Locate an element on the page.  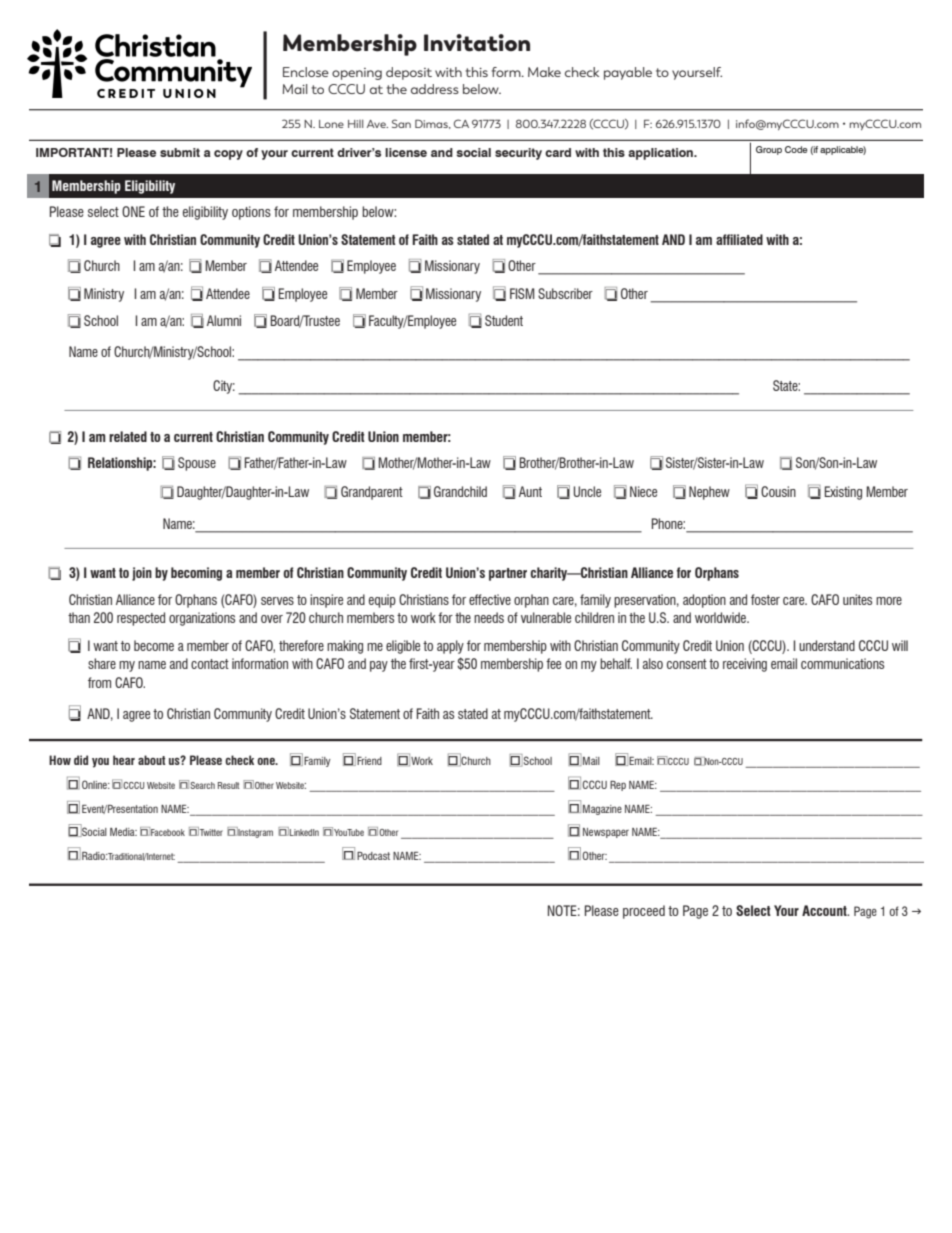
Grandchild is located at coordinates (460, 491).
